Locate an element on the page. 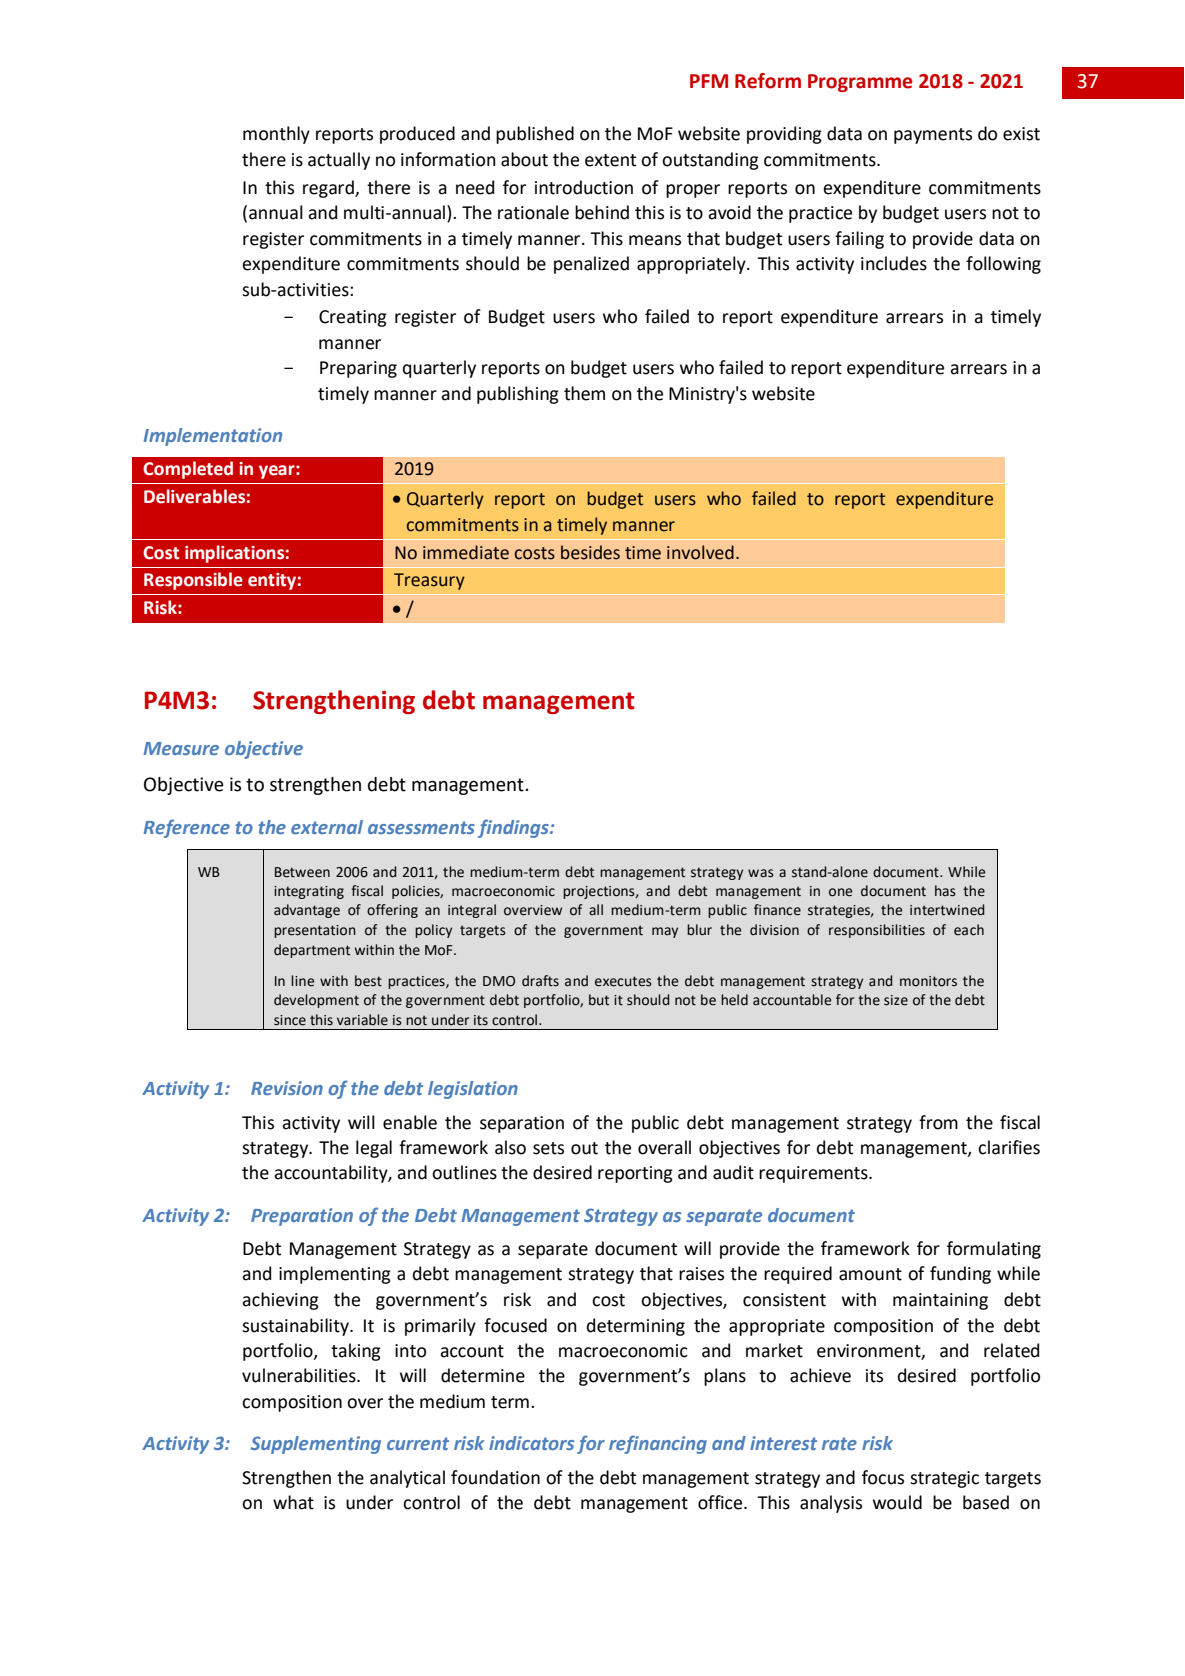 The width and height of the image is (1185, 1676). findings is located at coordinates (514, 828).
